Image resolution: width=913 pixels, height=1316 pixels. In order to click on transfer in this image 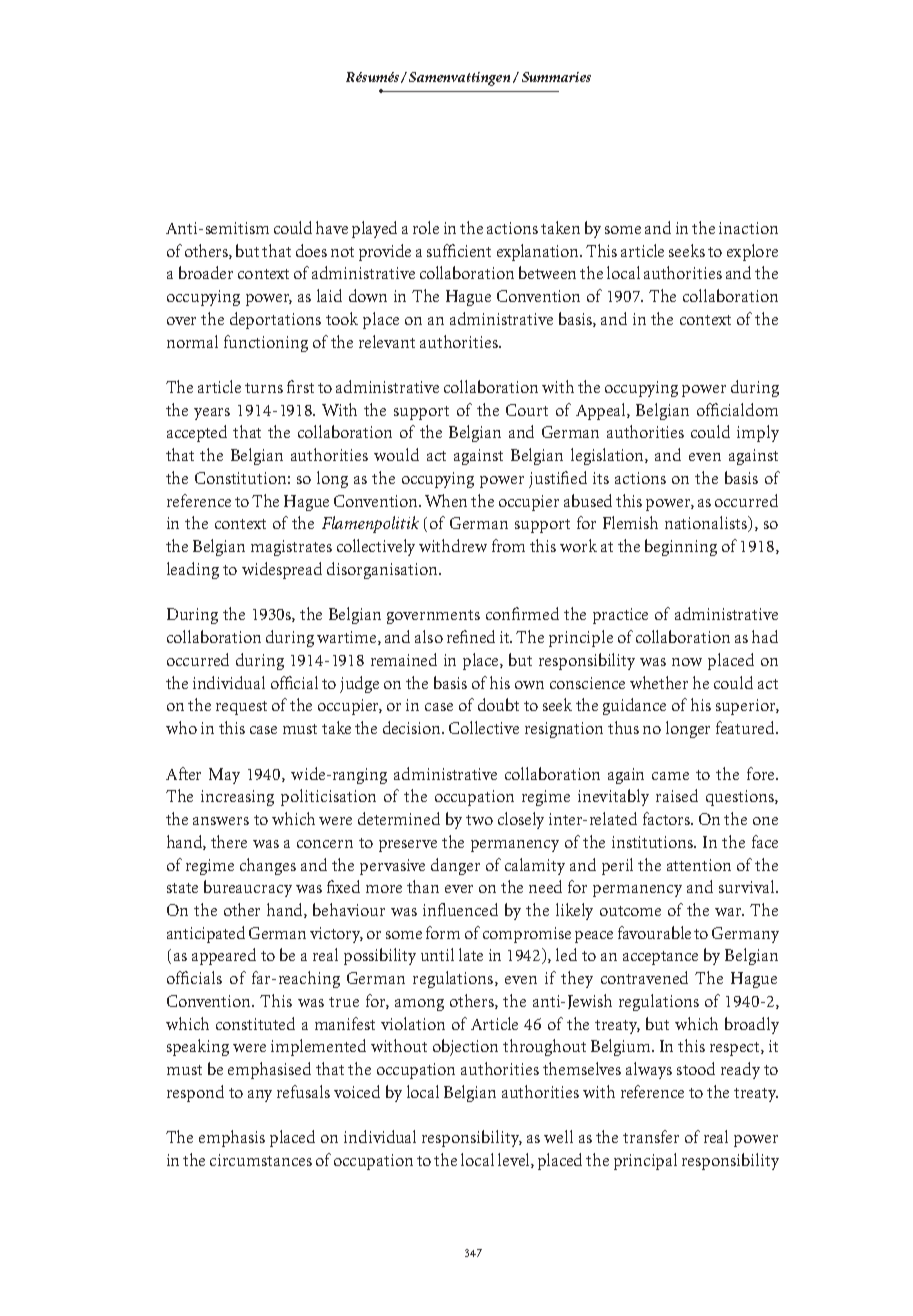, I will do `click(651, 1136)`.
